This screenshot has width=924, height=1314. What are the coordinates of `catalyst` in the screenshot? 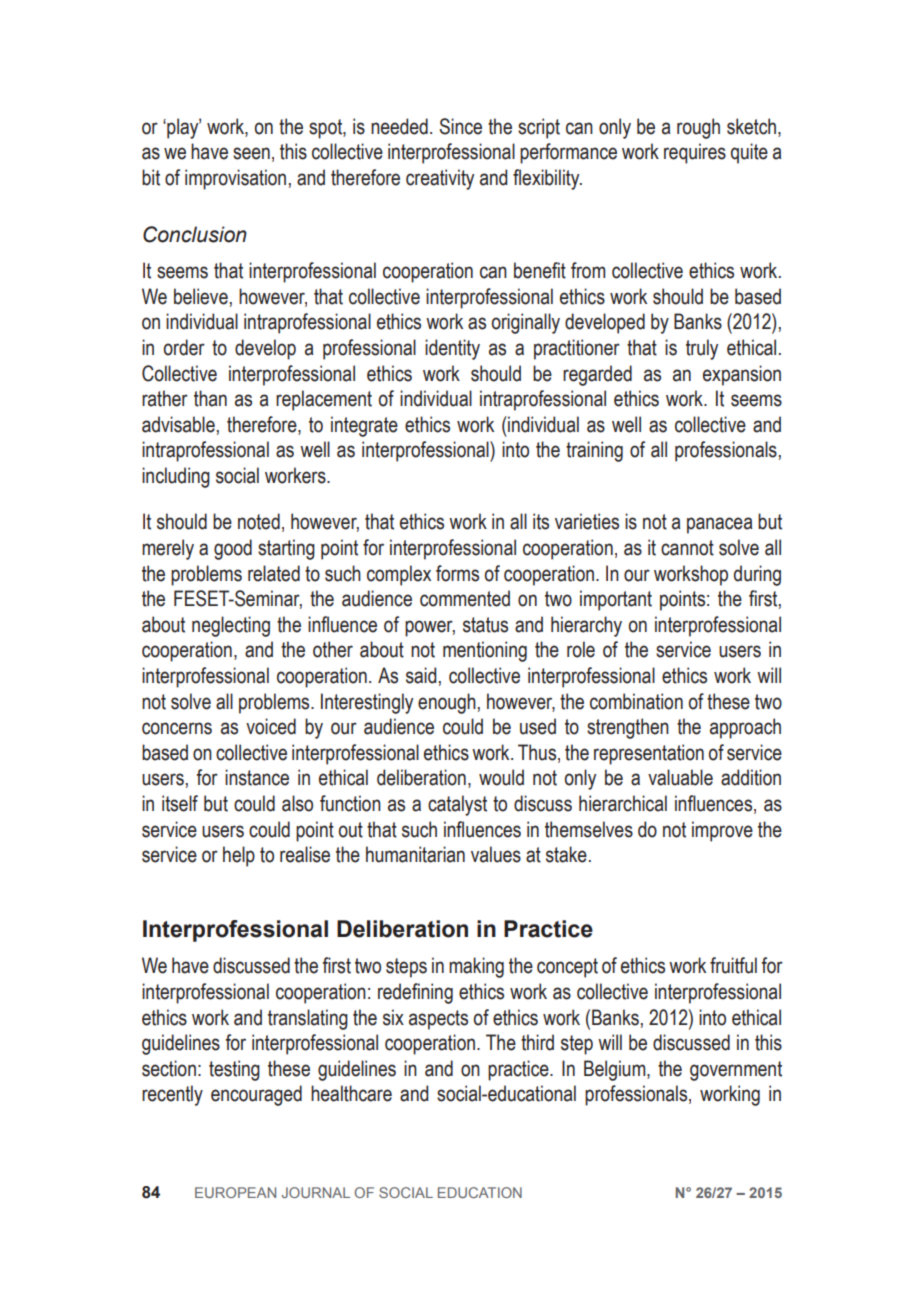 It's located at (457, 805).
